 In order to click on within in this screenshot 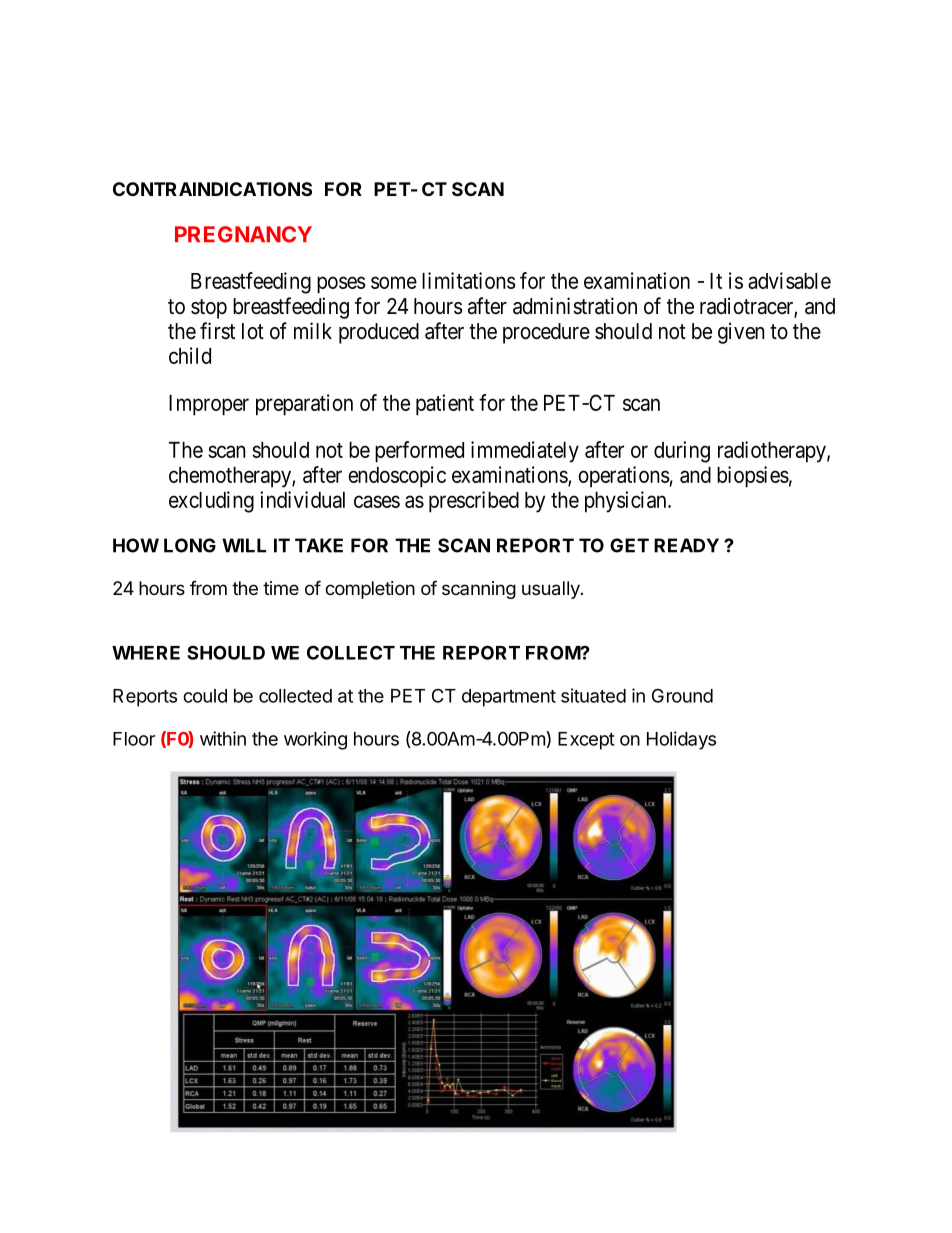, I will do `click(223, 738)`.
